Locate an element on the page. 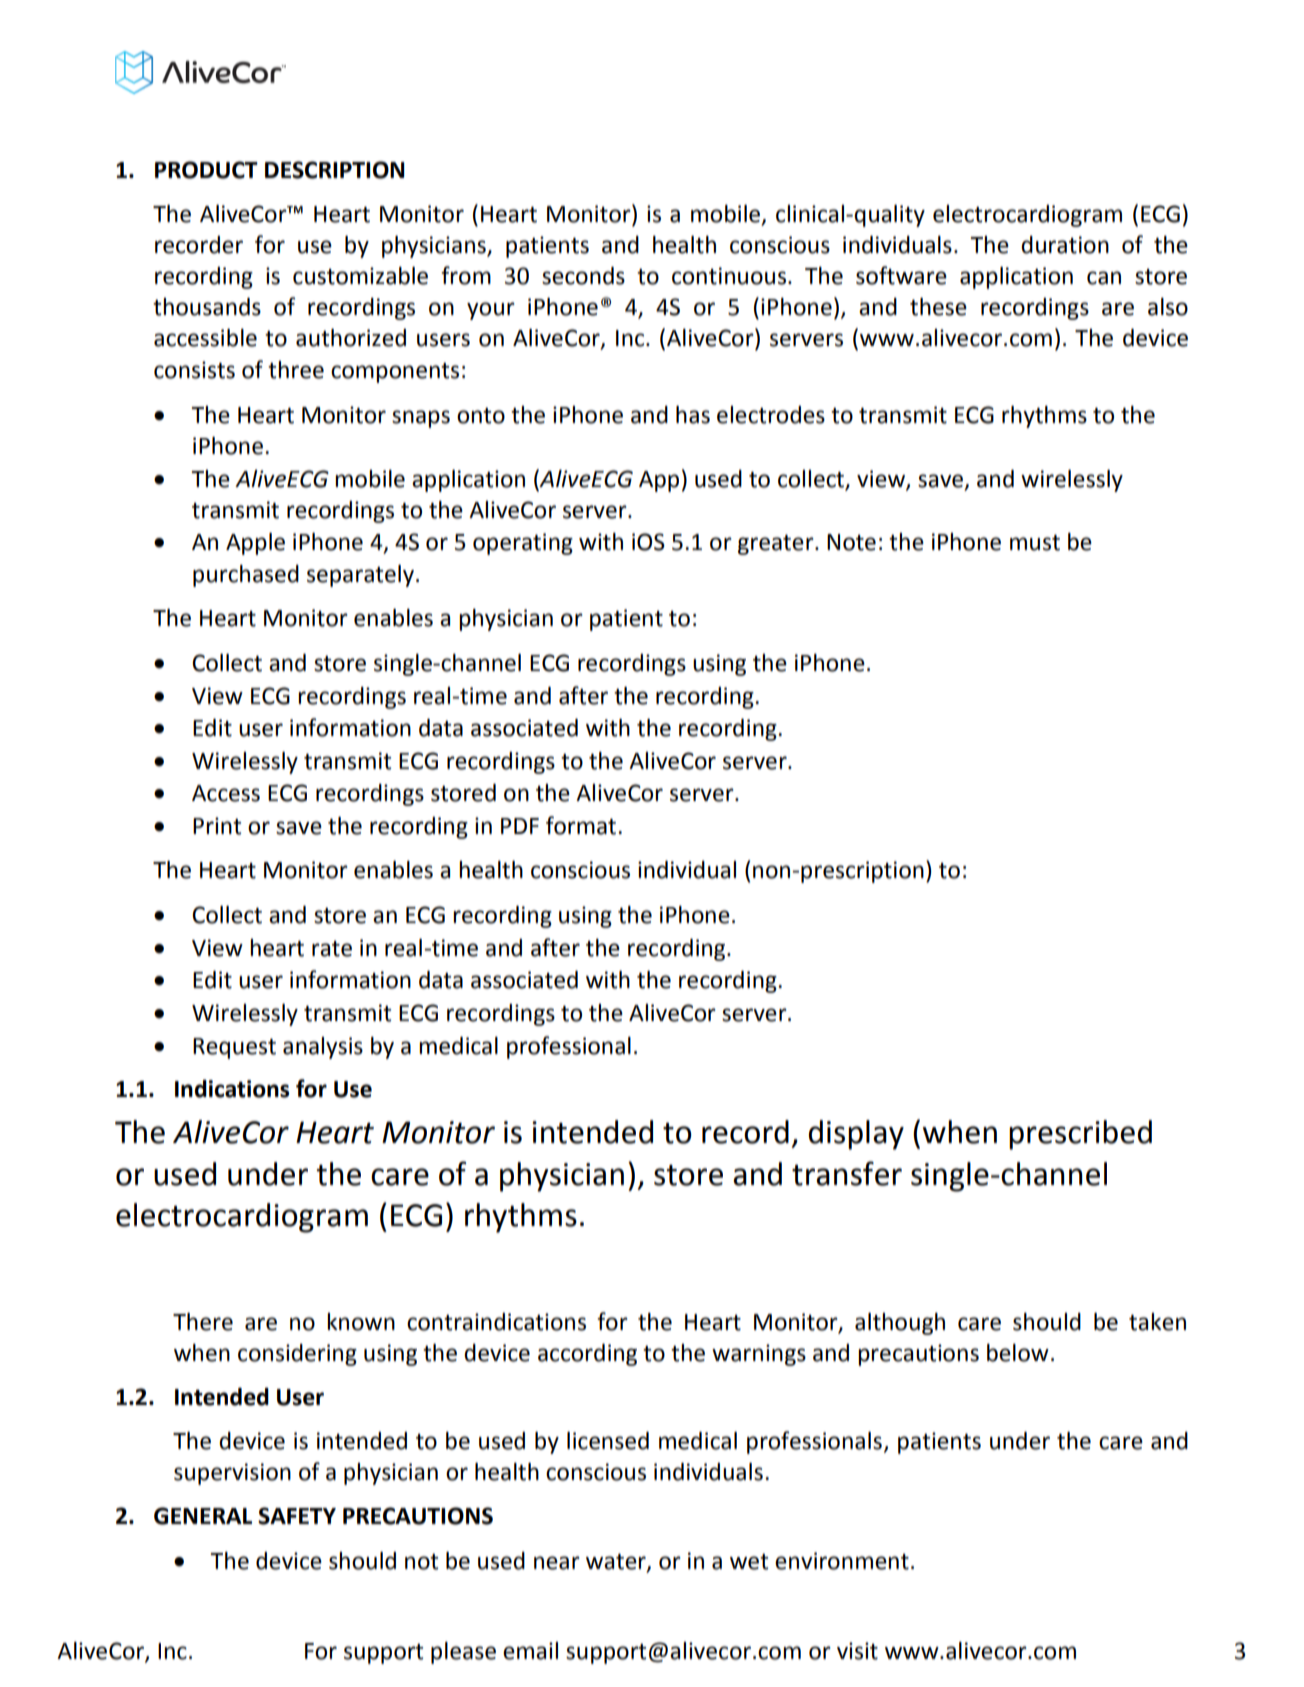 The width and height of the page is (1304, 1687). greater is located at coordinates (777, 545).
